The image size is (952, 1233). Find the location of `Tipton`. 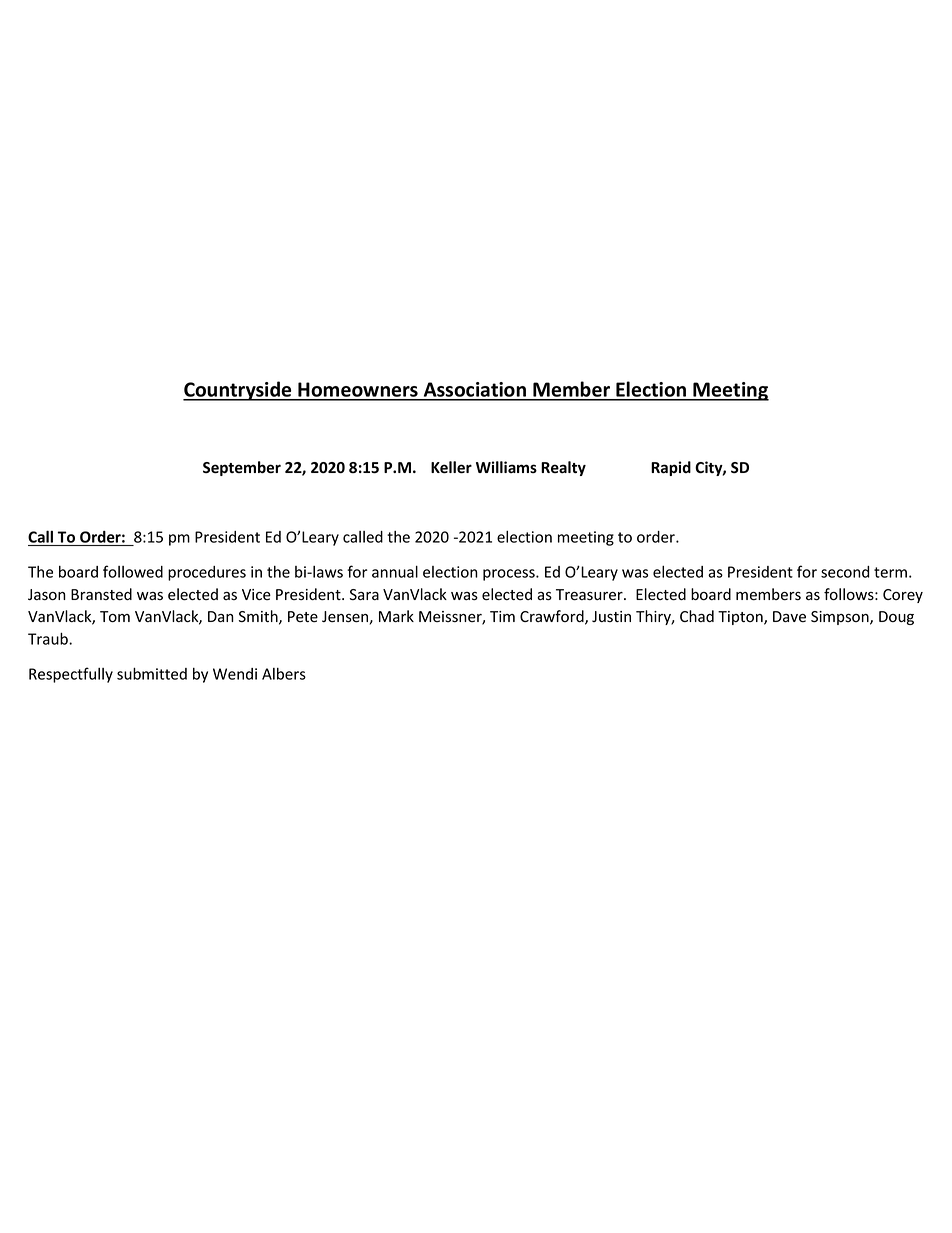

Tipton is located at coordinates (741, 618).
